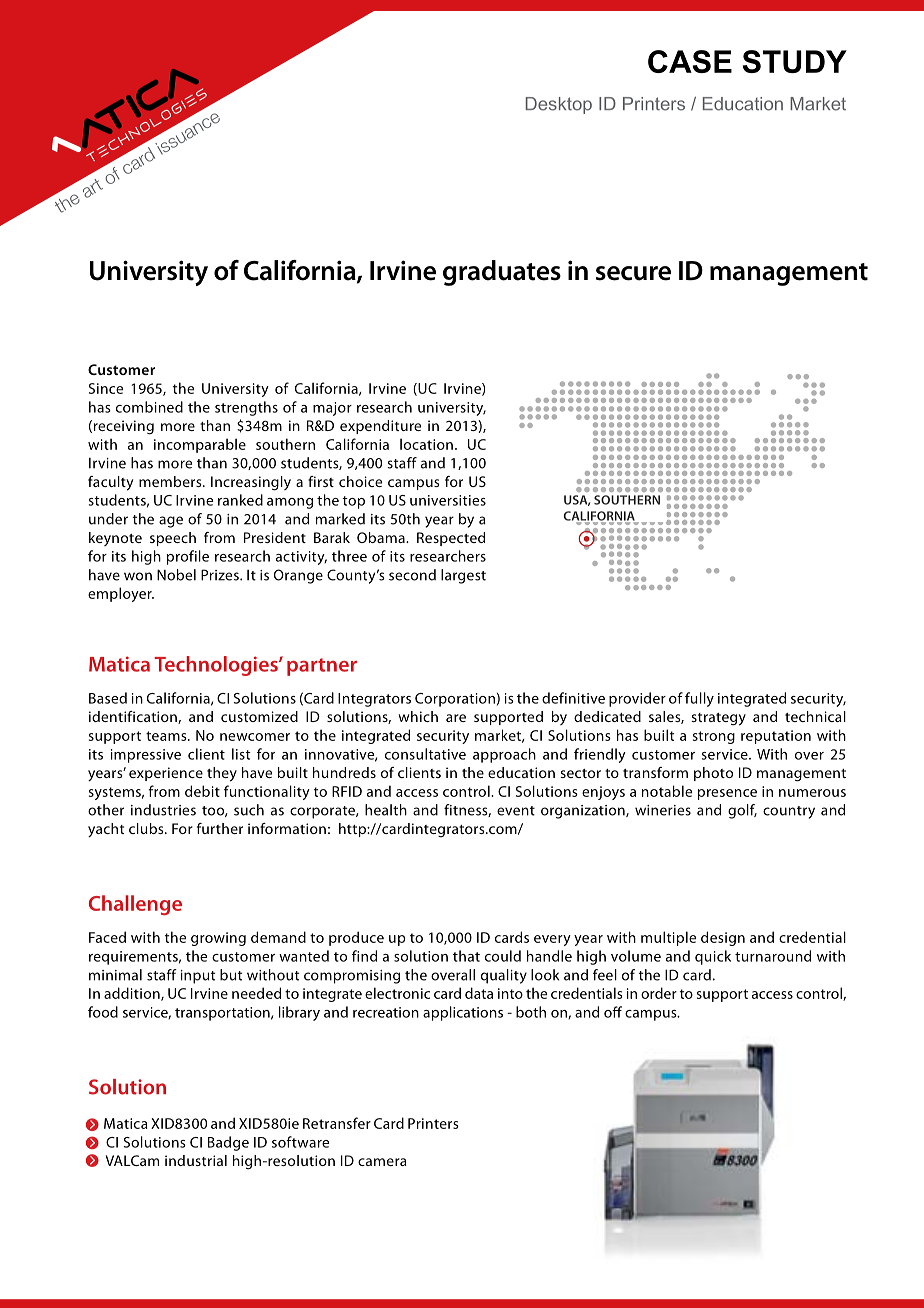 This image has height=1308, width=924. I want to click on members, so click(171, 481).
